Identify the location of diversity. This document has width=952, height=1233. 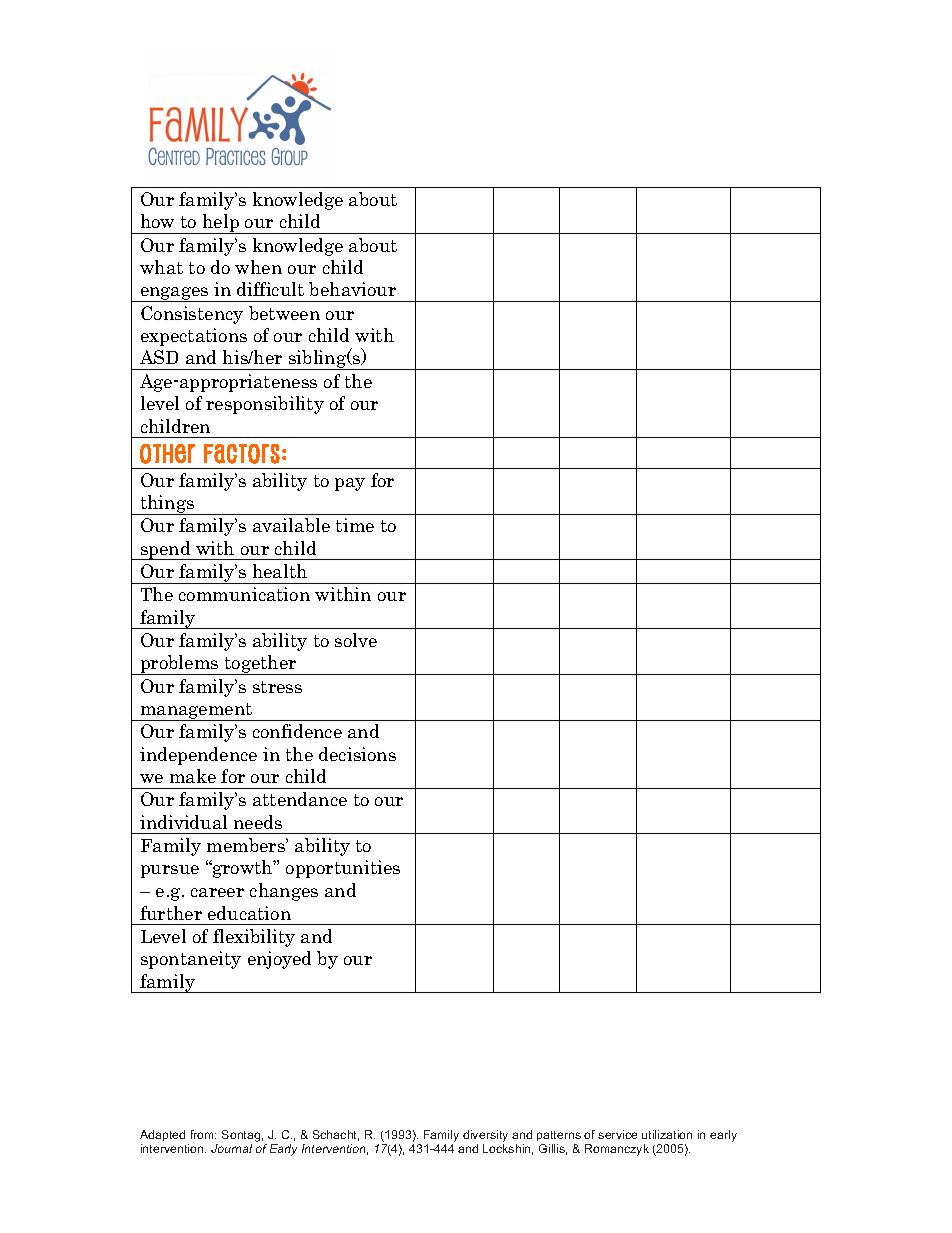
(485, 1136).
